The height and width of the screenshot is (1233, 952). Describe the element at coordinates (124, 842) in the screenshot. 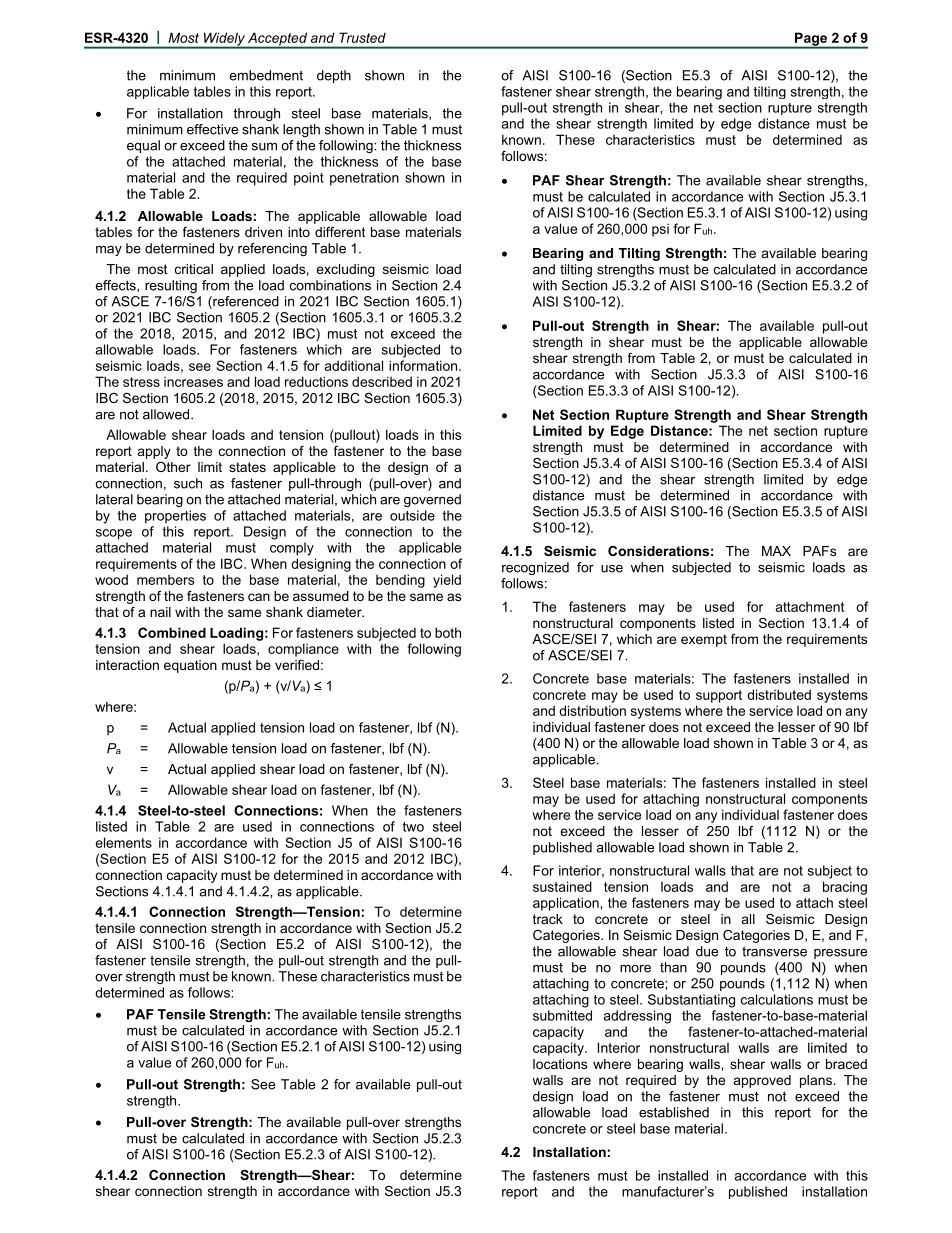

I see `elements` at that location.
